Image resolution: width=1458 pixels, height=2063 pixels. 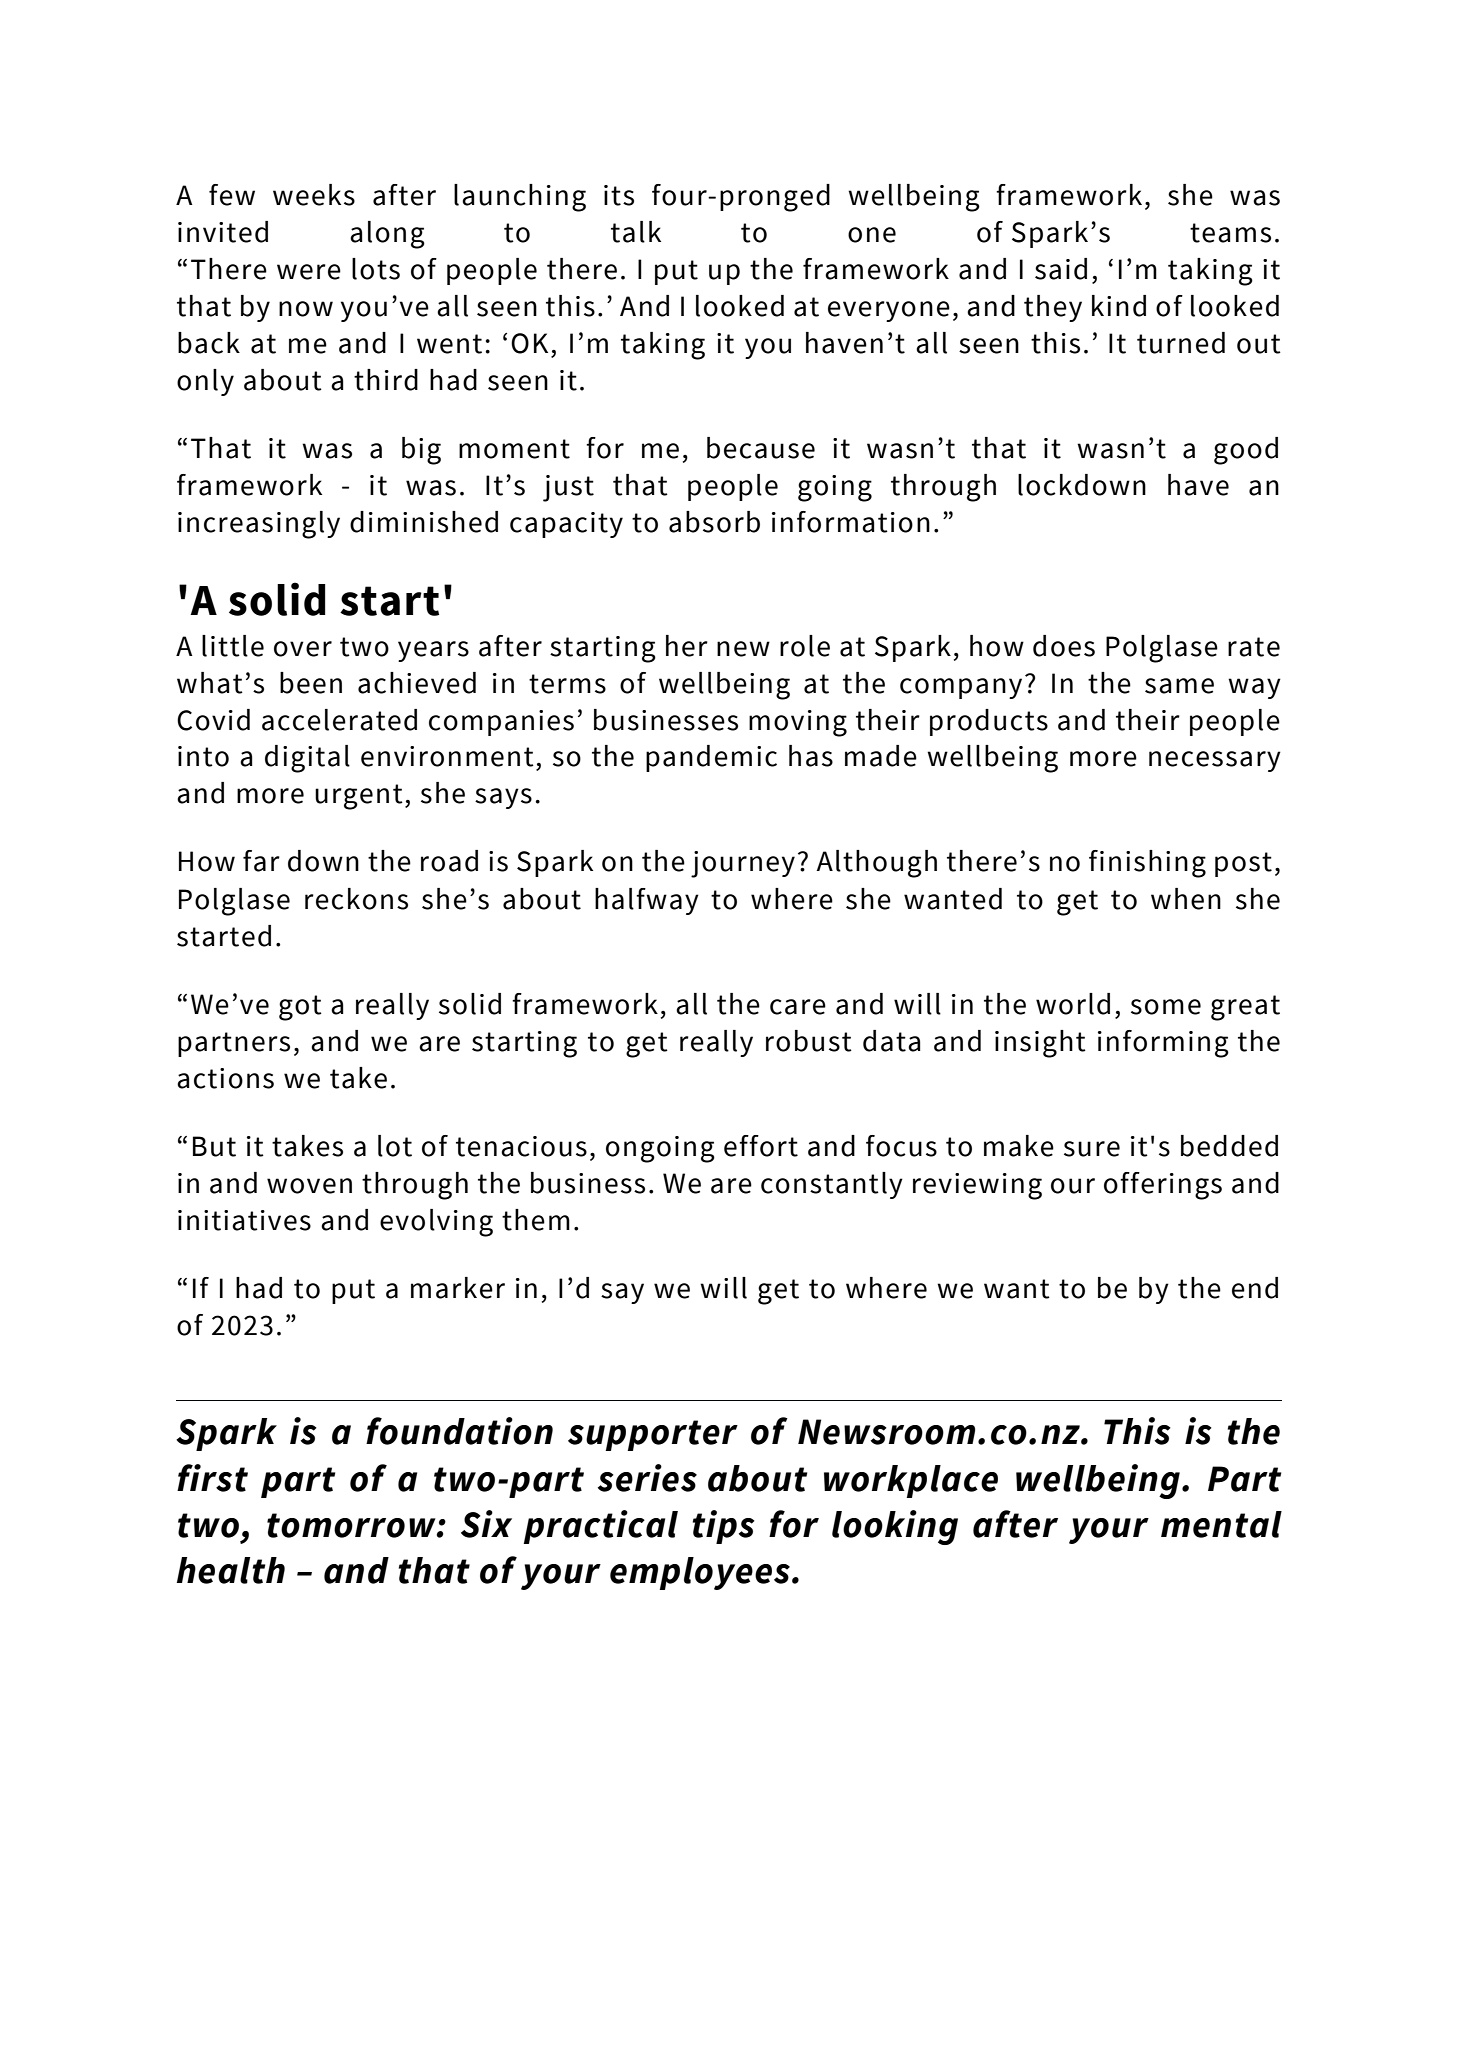 What do you see at coordinates (636, 232) in the document?
I see `talk` at bounding box center [636, 232].
